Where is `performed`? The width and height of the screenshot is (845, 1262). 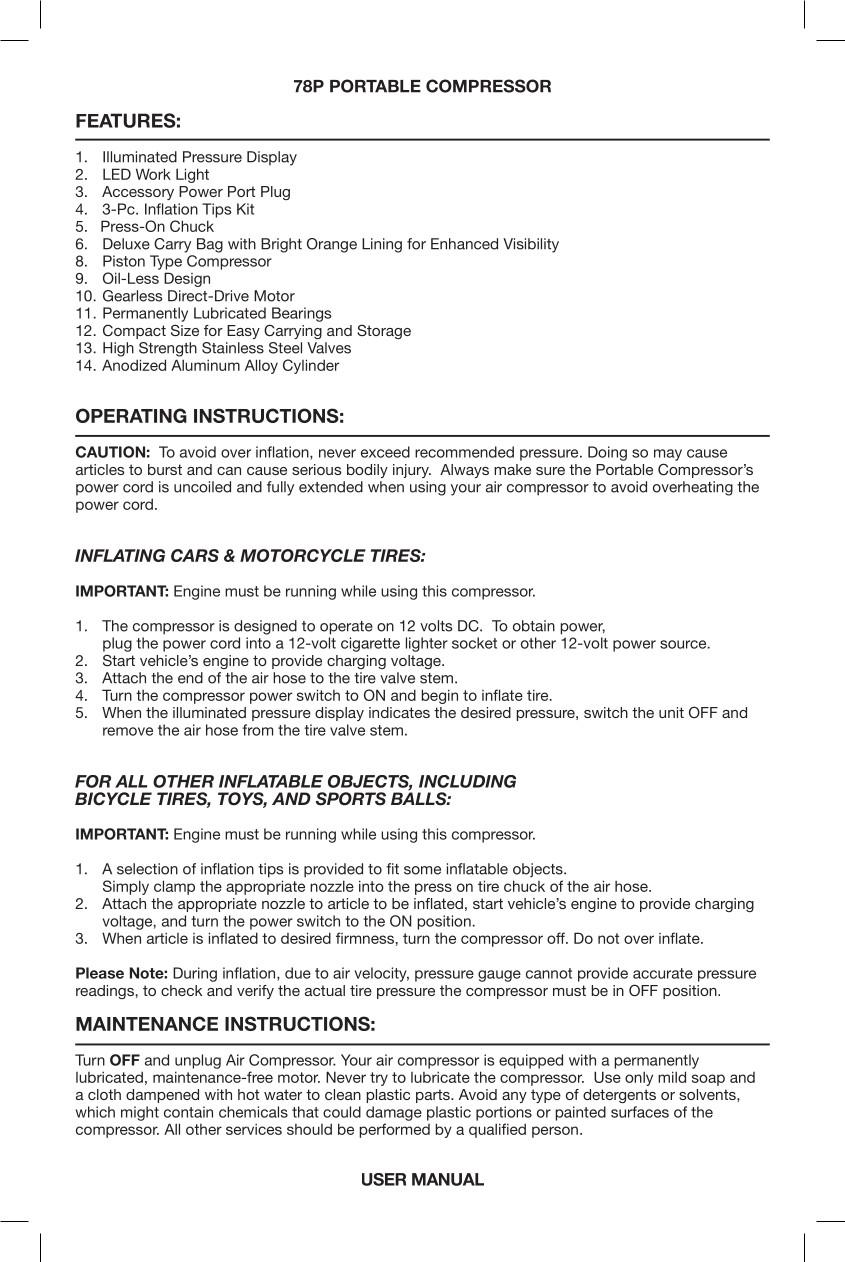 performed is located at coordinates (395, 1130).
